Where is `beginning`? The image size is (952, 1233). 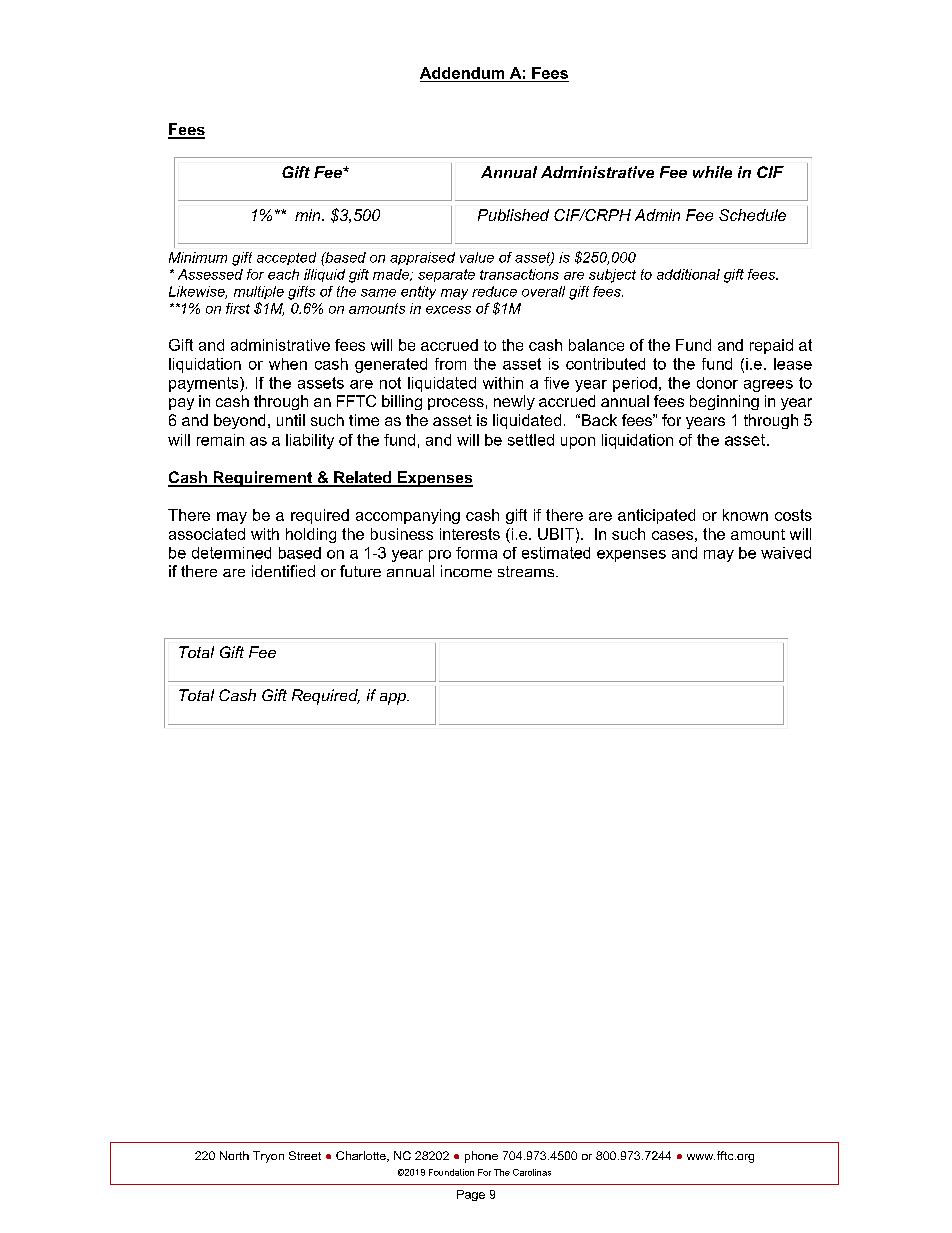
beginning is located at coordinates (724, 402).
